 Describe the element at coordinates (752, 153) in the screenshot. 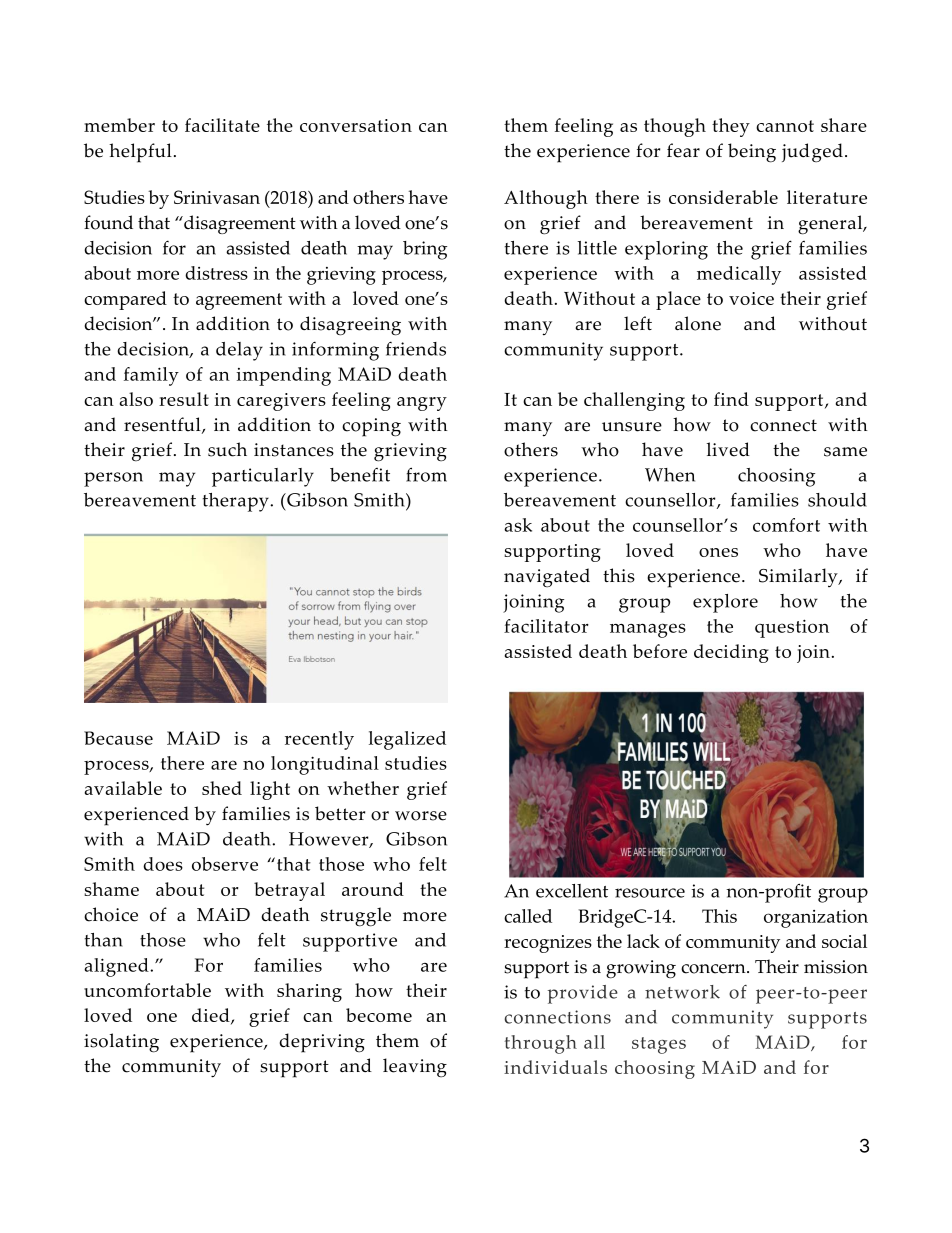

I see `being` at that location.
